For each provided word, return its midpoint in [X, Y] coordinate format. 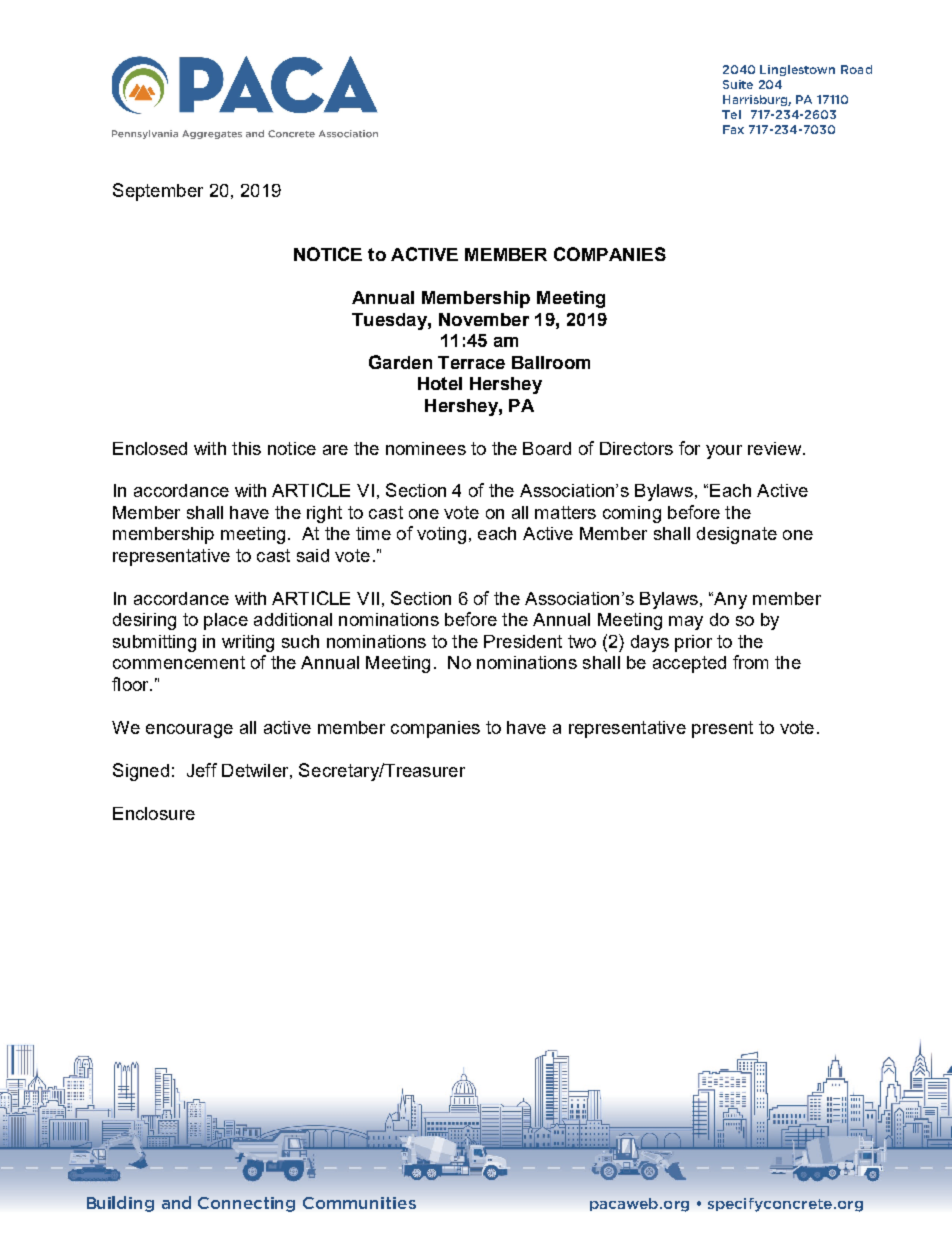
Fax [733, 129]
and [176, 1202]
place [226, 621]
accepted [689, 664]
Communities [359, 1203]
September [158, 192]
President [523, 641]
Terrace [471, 362]
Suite [738, 84]
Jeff [202, 770]
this [246, 448]
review [774, 448]
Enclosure [154, 813]
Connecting [246, 1204]
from [750, 662]
